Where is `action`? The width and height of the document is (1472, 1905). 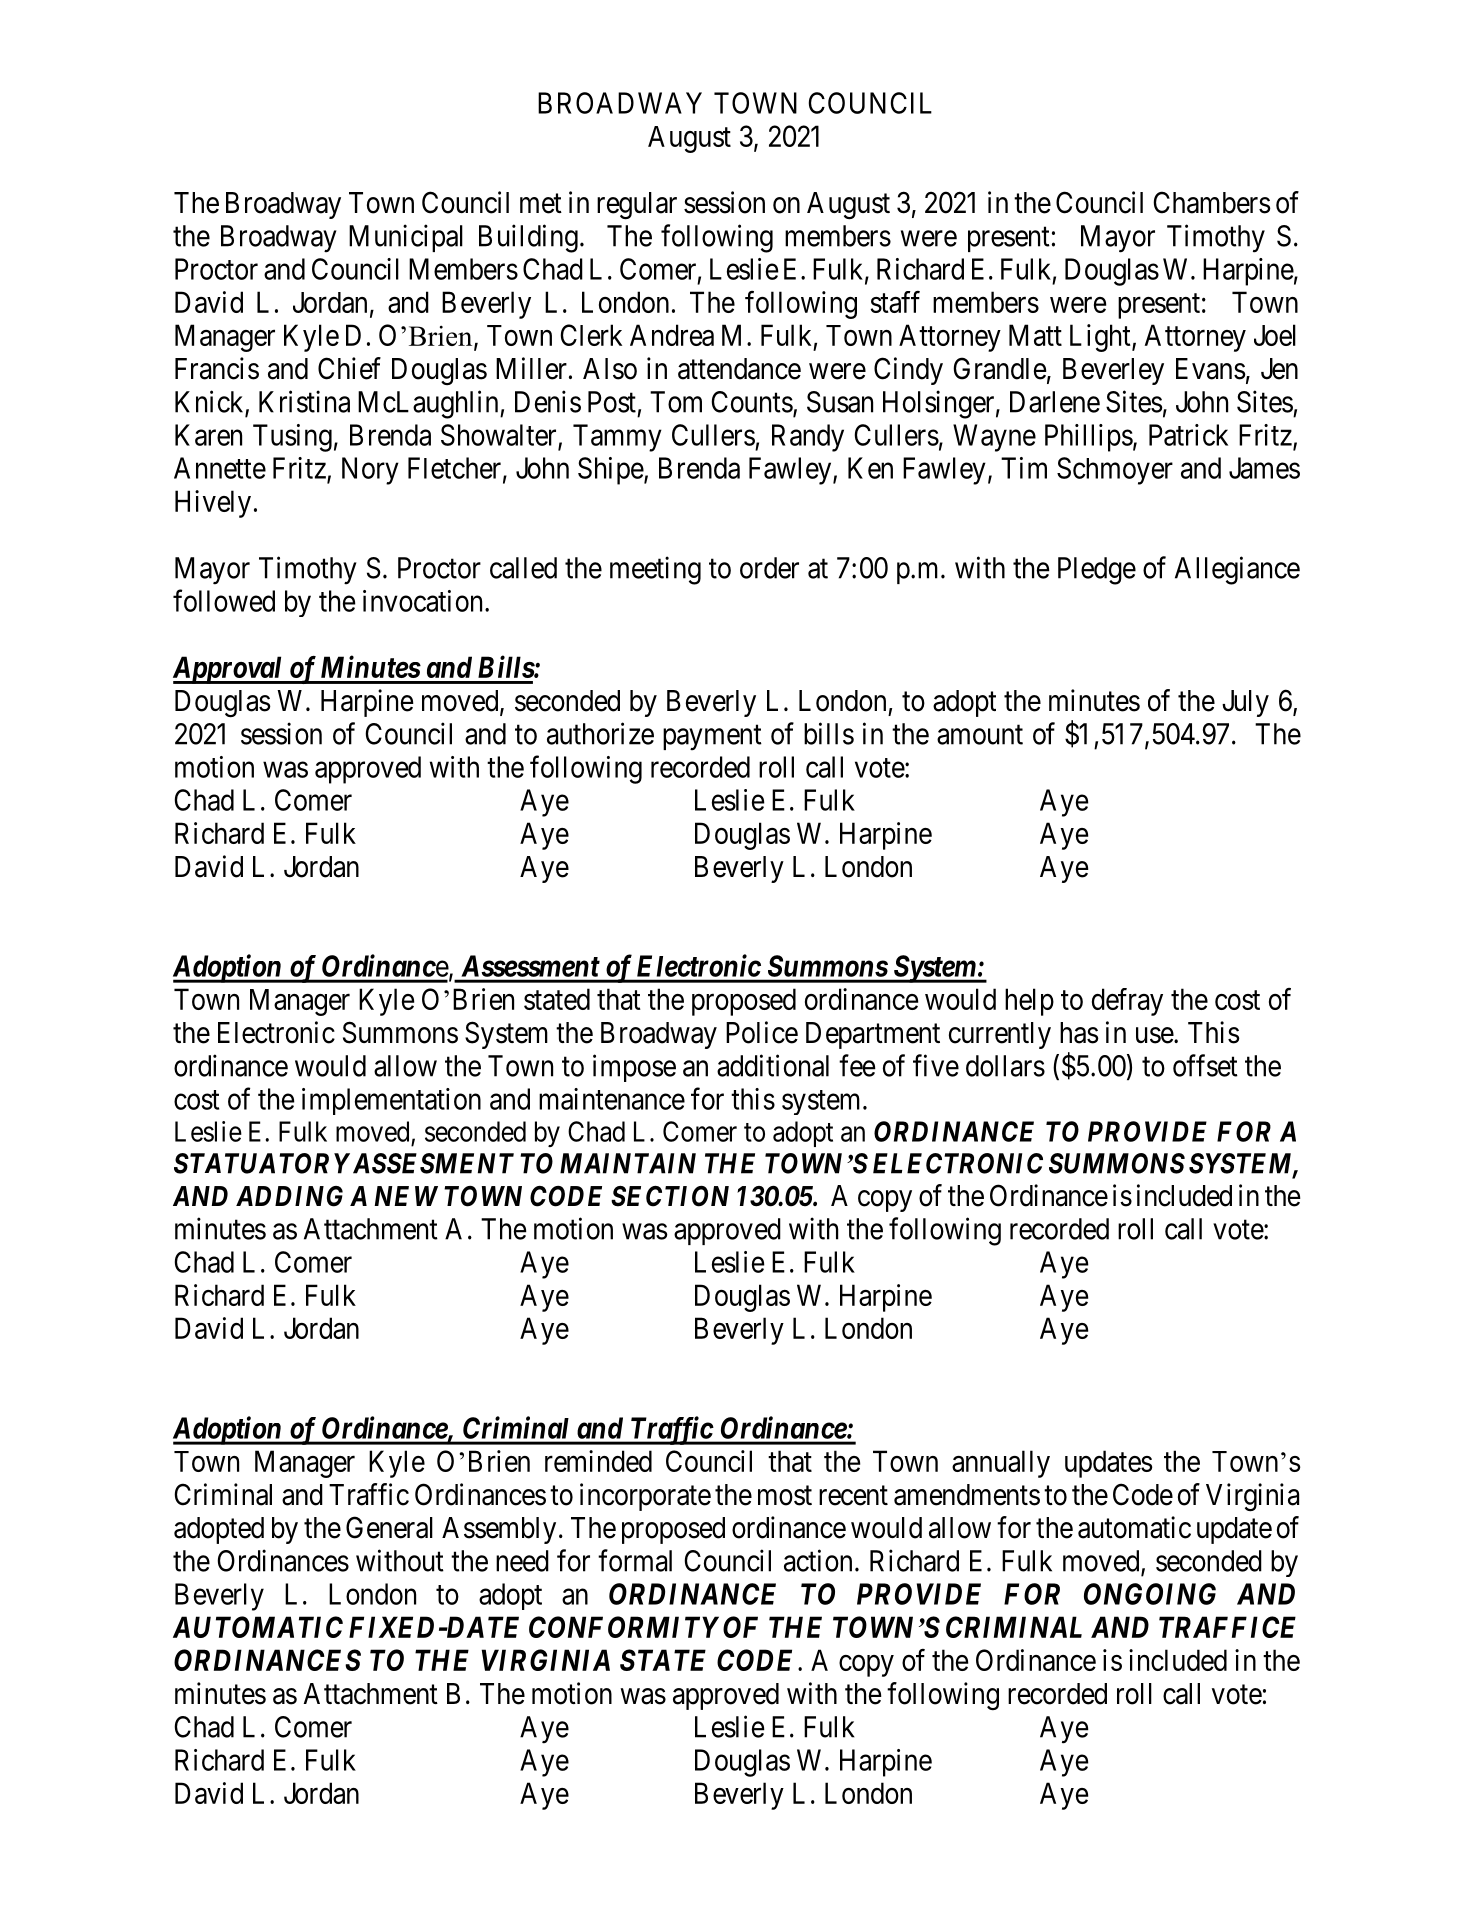 action is located at coordinates (818, 1560).
